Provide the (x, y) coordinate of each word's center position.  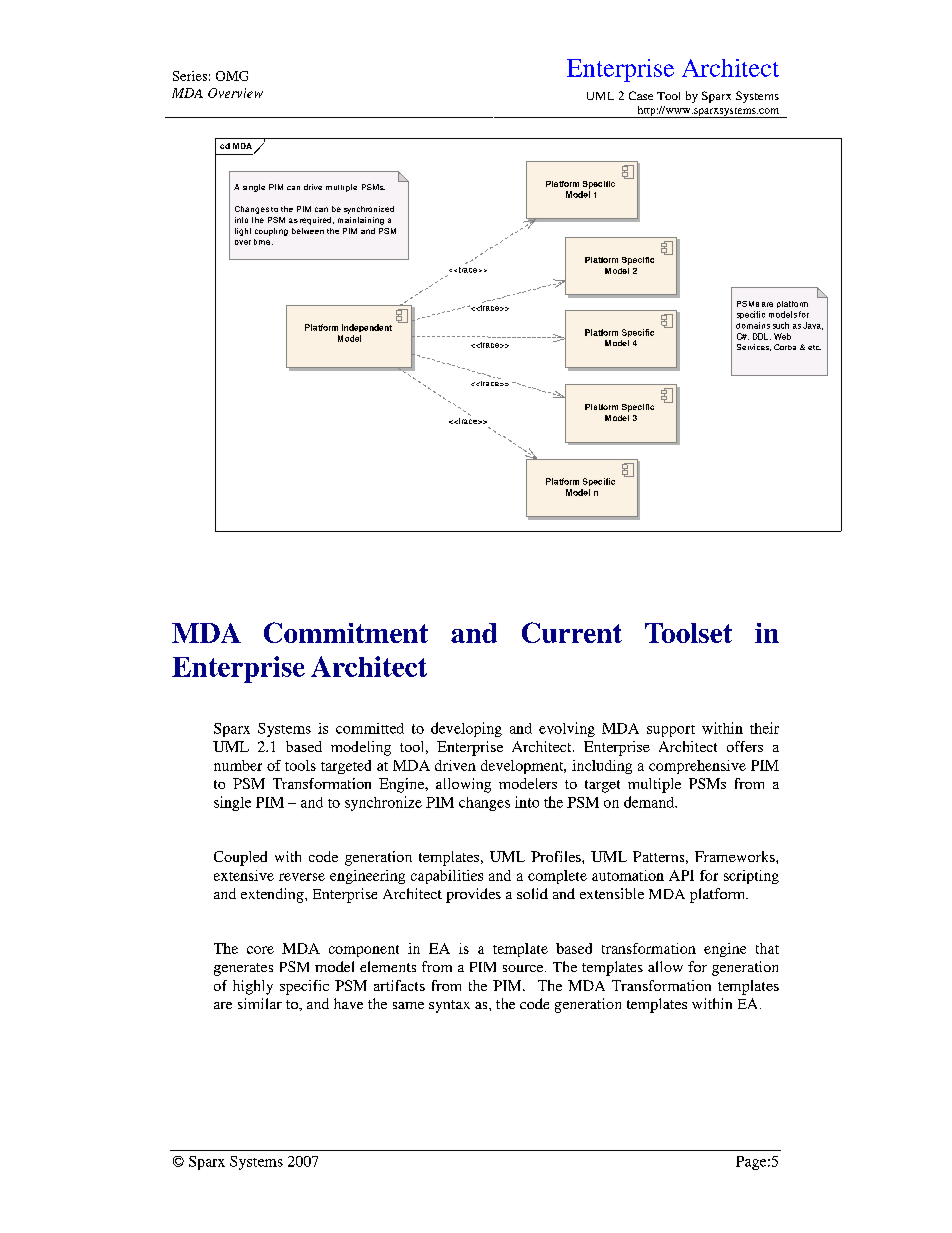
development (523, 767)
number (238, 765)
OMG (232, 76)
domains (753, 325)
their (764, 728)
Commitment (346, 632)
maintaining (361, 221)
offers (745, 746)
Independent (367, 328)
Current (572, 632)
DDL (762, 336)
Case (641, 95)
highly (253, 987)
